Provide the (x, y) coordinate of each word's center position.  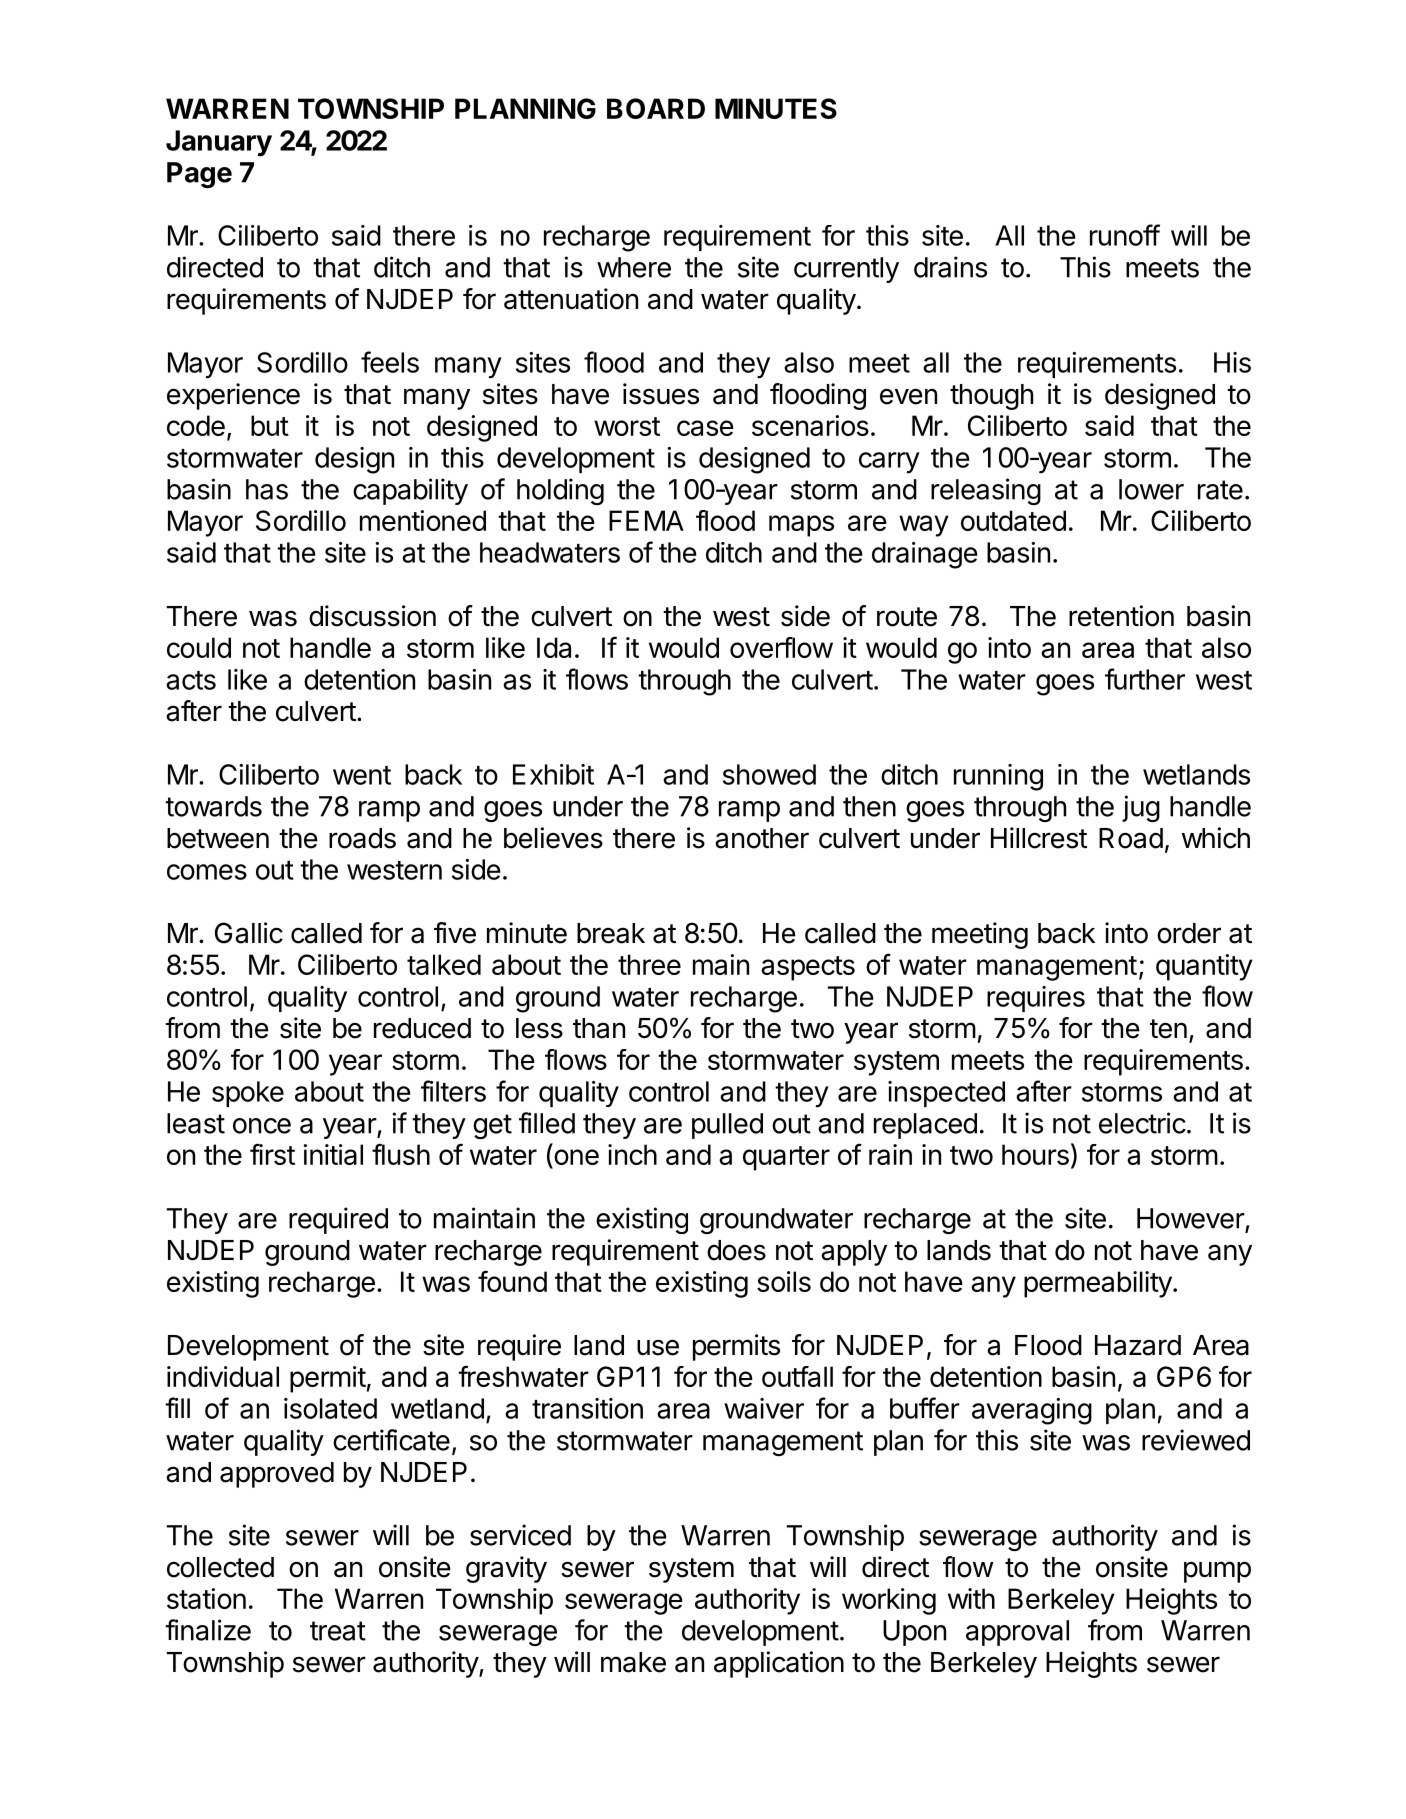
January (219, 143)
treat (338, 1631)
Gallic (249, 933)
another (762, 838)
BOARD (656, 108)
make (633, 1662)
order (1189, 933)
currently (846, 270)
